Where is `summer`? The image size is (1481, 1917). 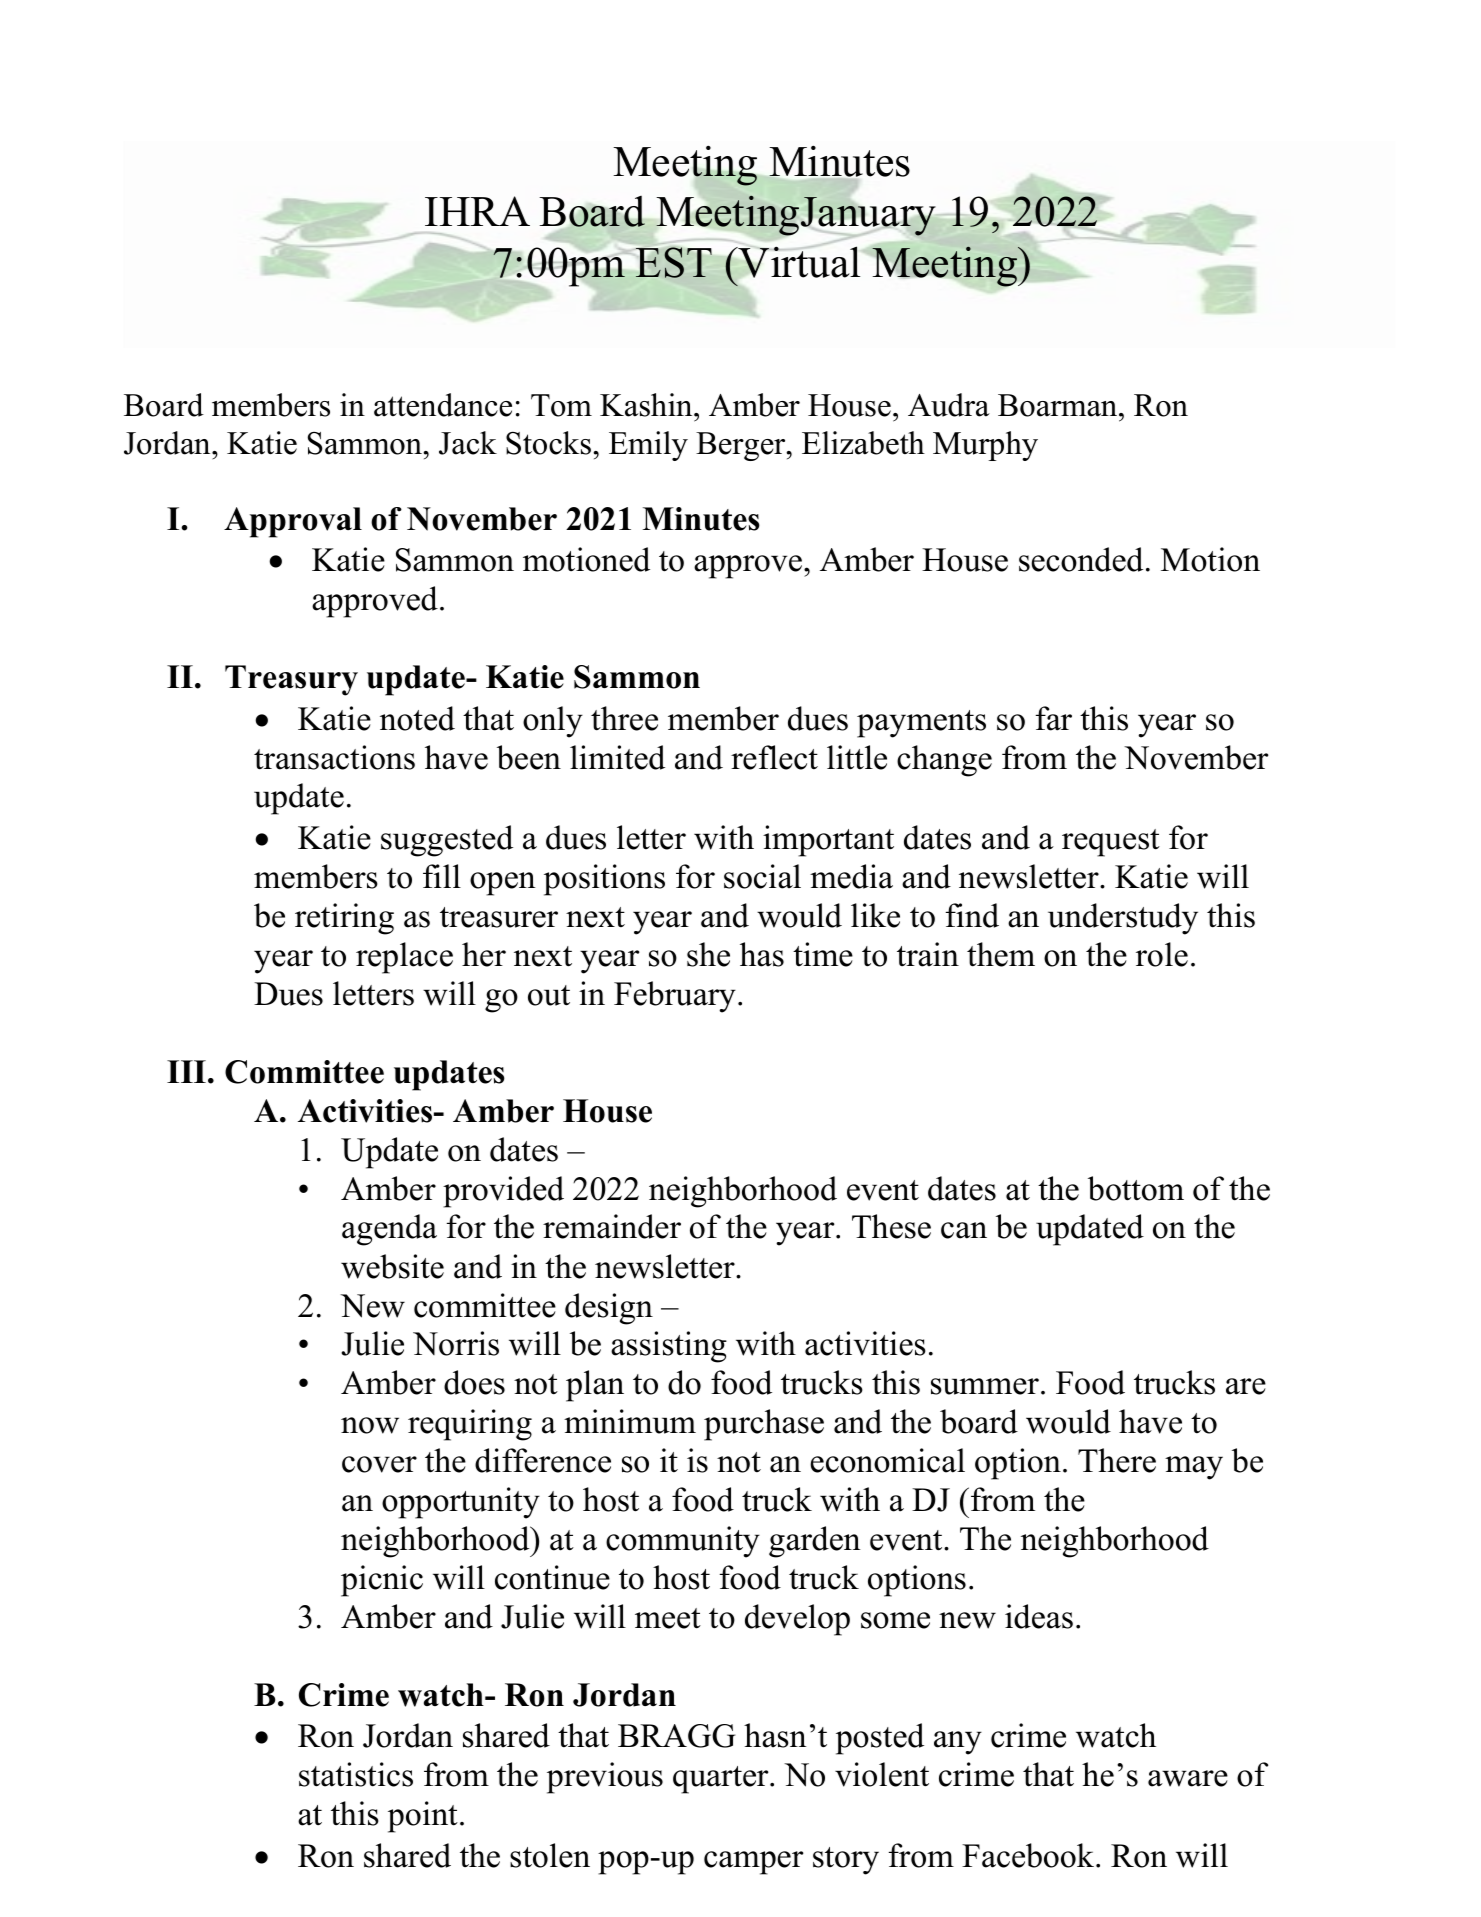 summer is located at coordinates (985, 1386).
